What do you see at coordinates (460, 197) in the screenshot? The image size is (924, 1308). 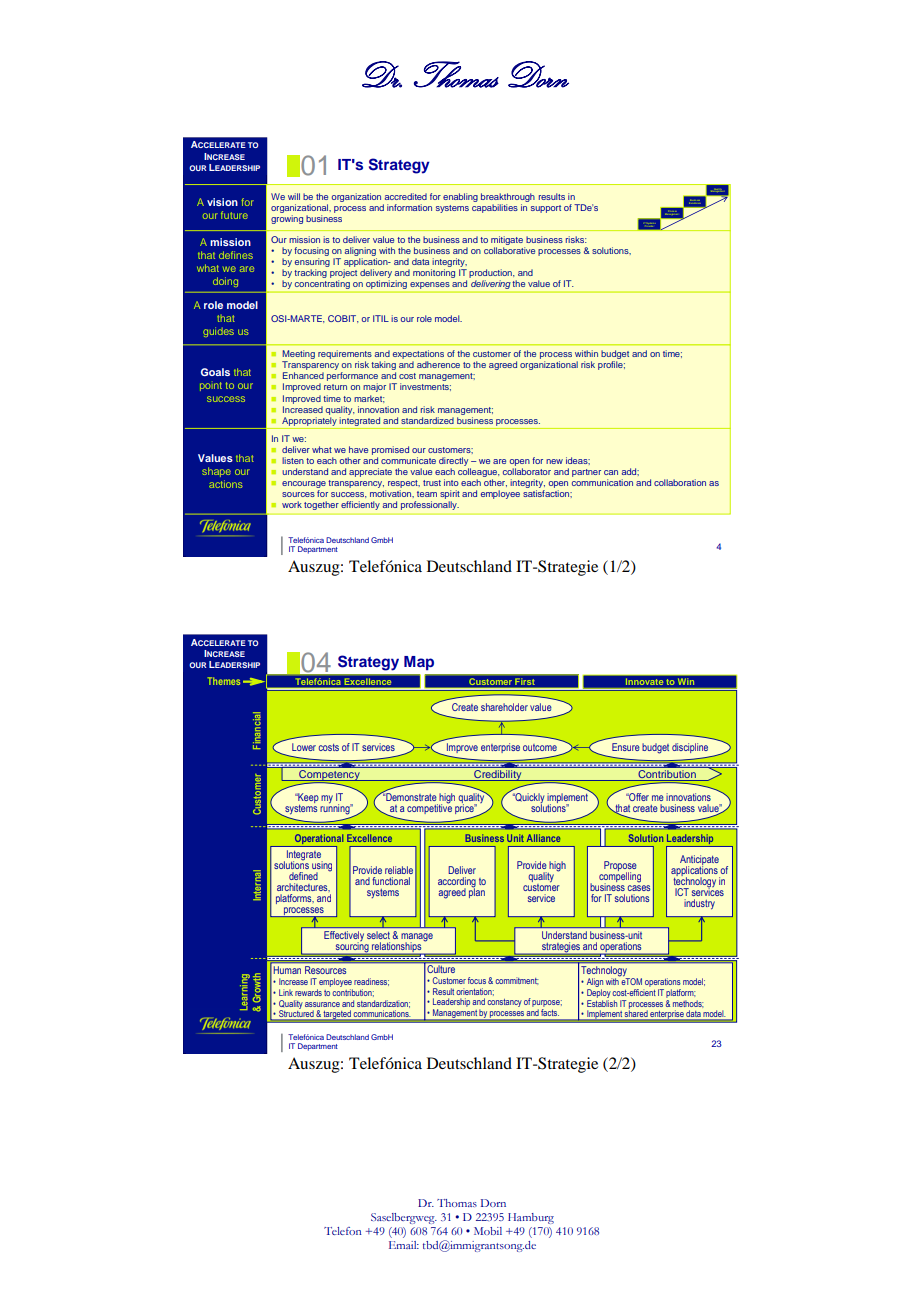 I see `enabling` at bounding box center [460, 197].
